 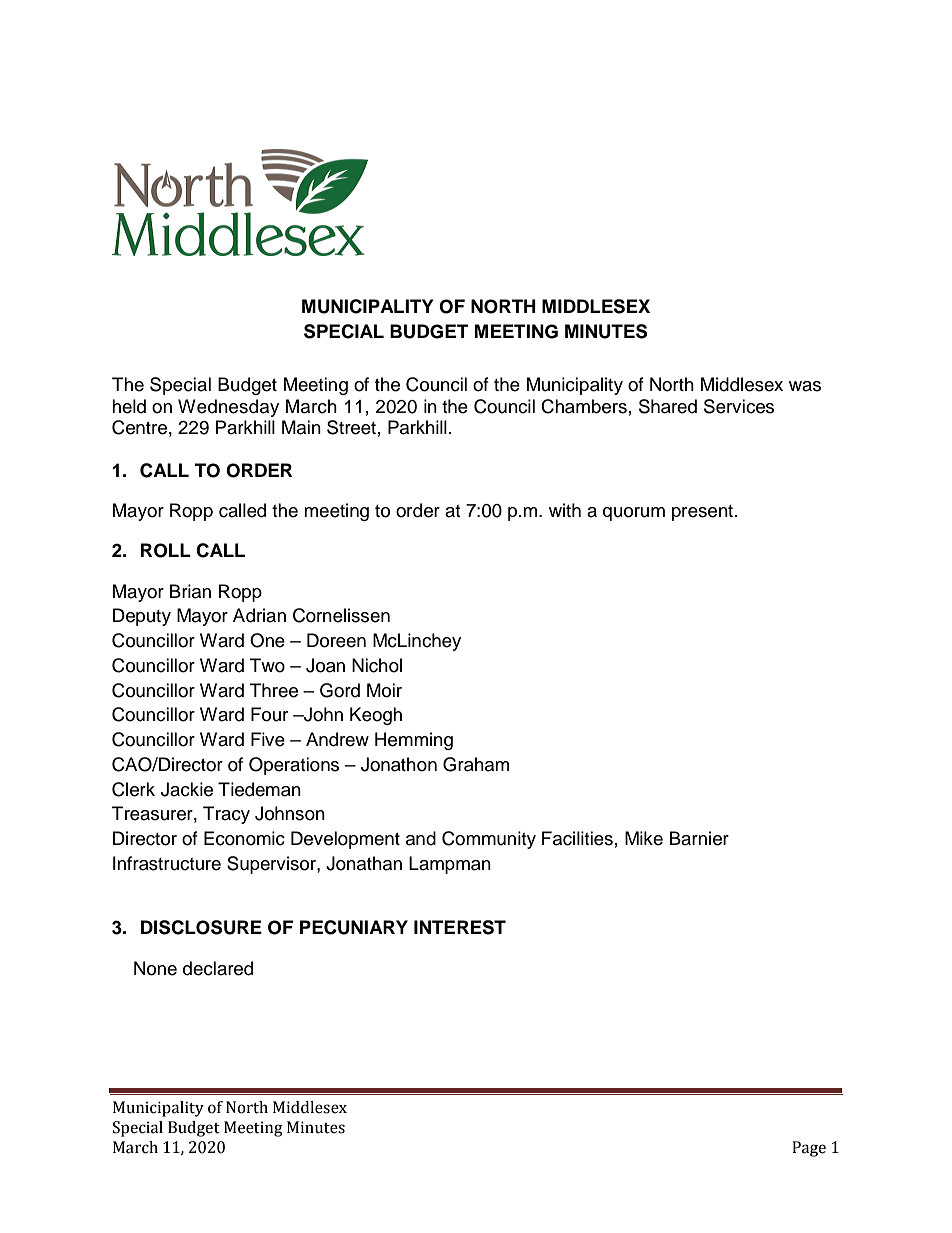 I want to click on Brian, so click(x=190, y=591).
